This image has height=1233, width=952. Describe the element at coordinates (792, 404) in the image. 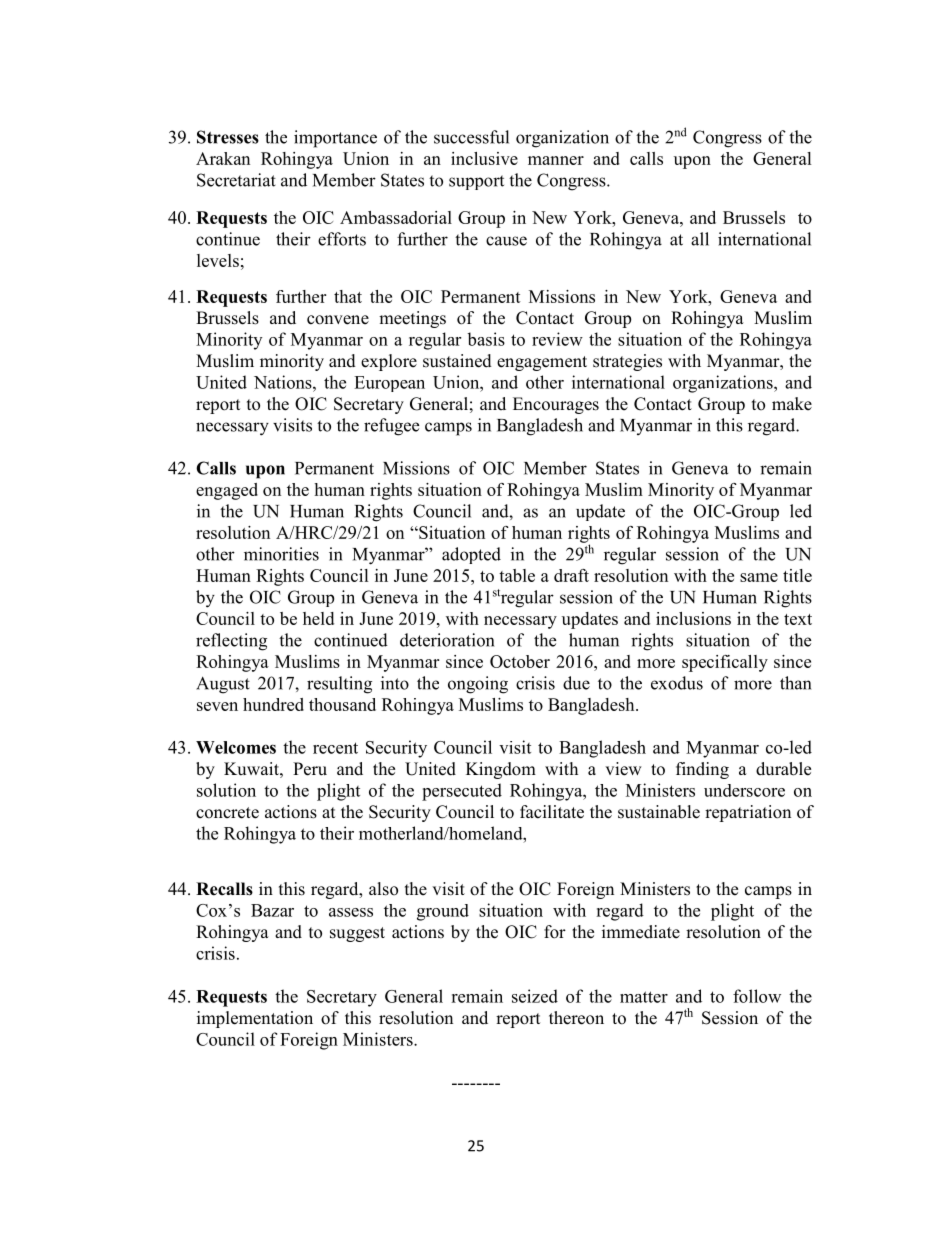

I see `make` at that location.
